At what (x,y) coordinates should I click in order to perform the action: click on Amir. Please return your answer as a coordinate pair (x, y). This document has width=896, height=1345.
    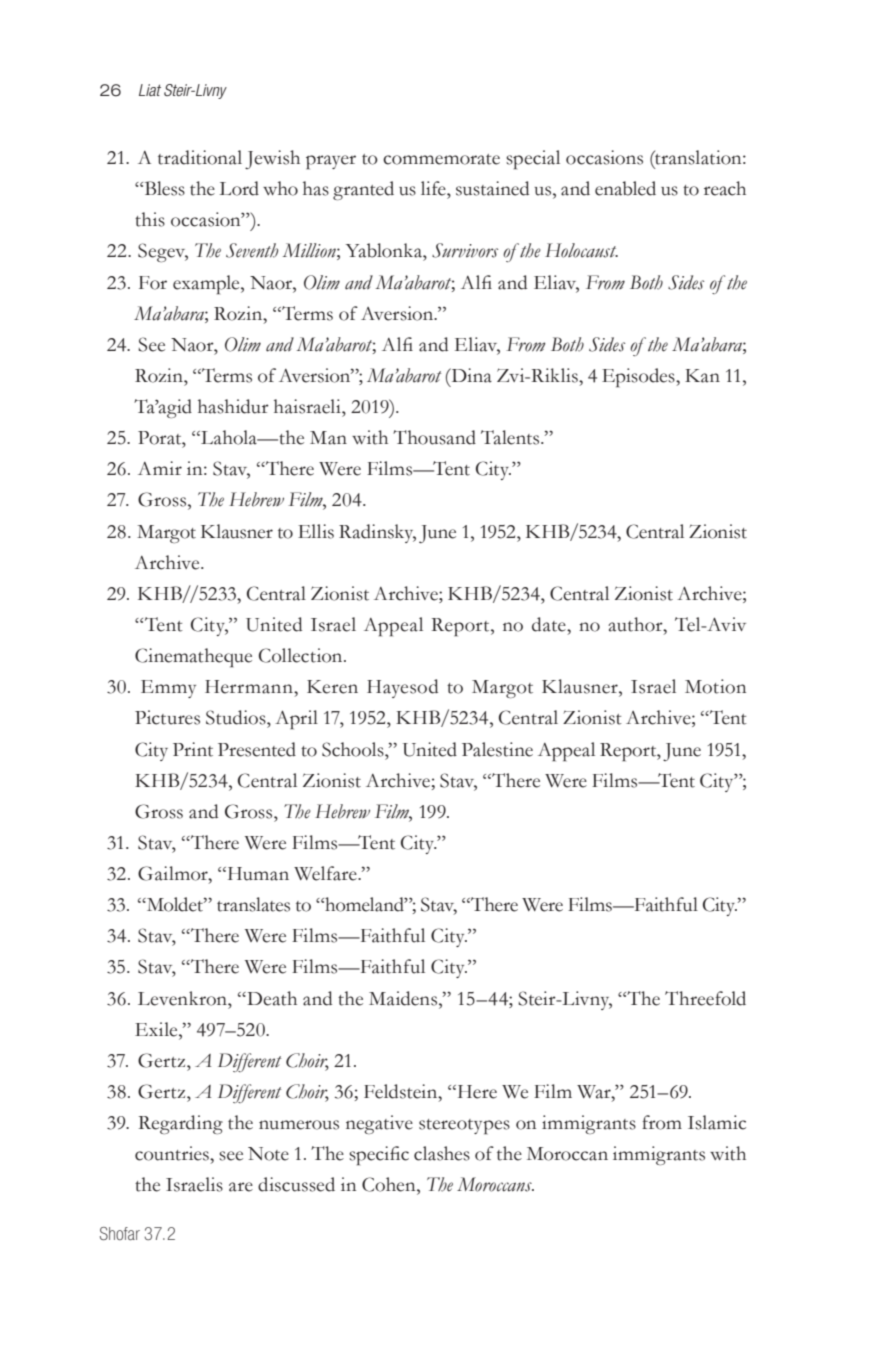
    Looking at the image, I should click on (160, 468).
